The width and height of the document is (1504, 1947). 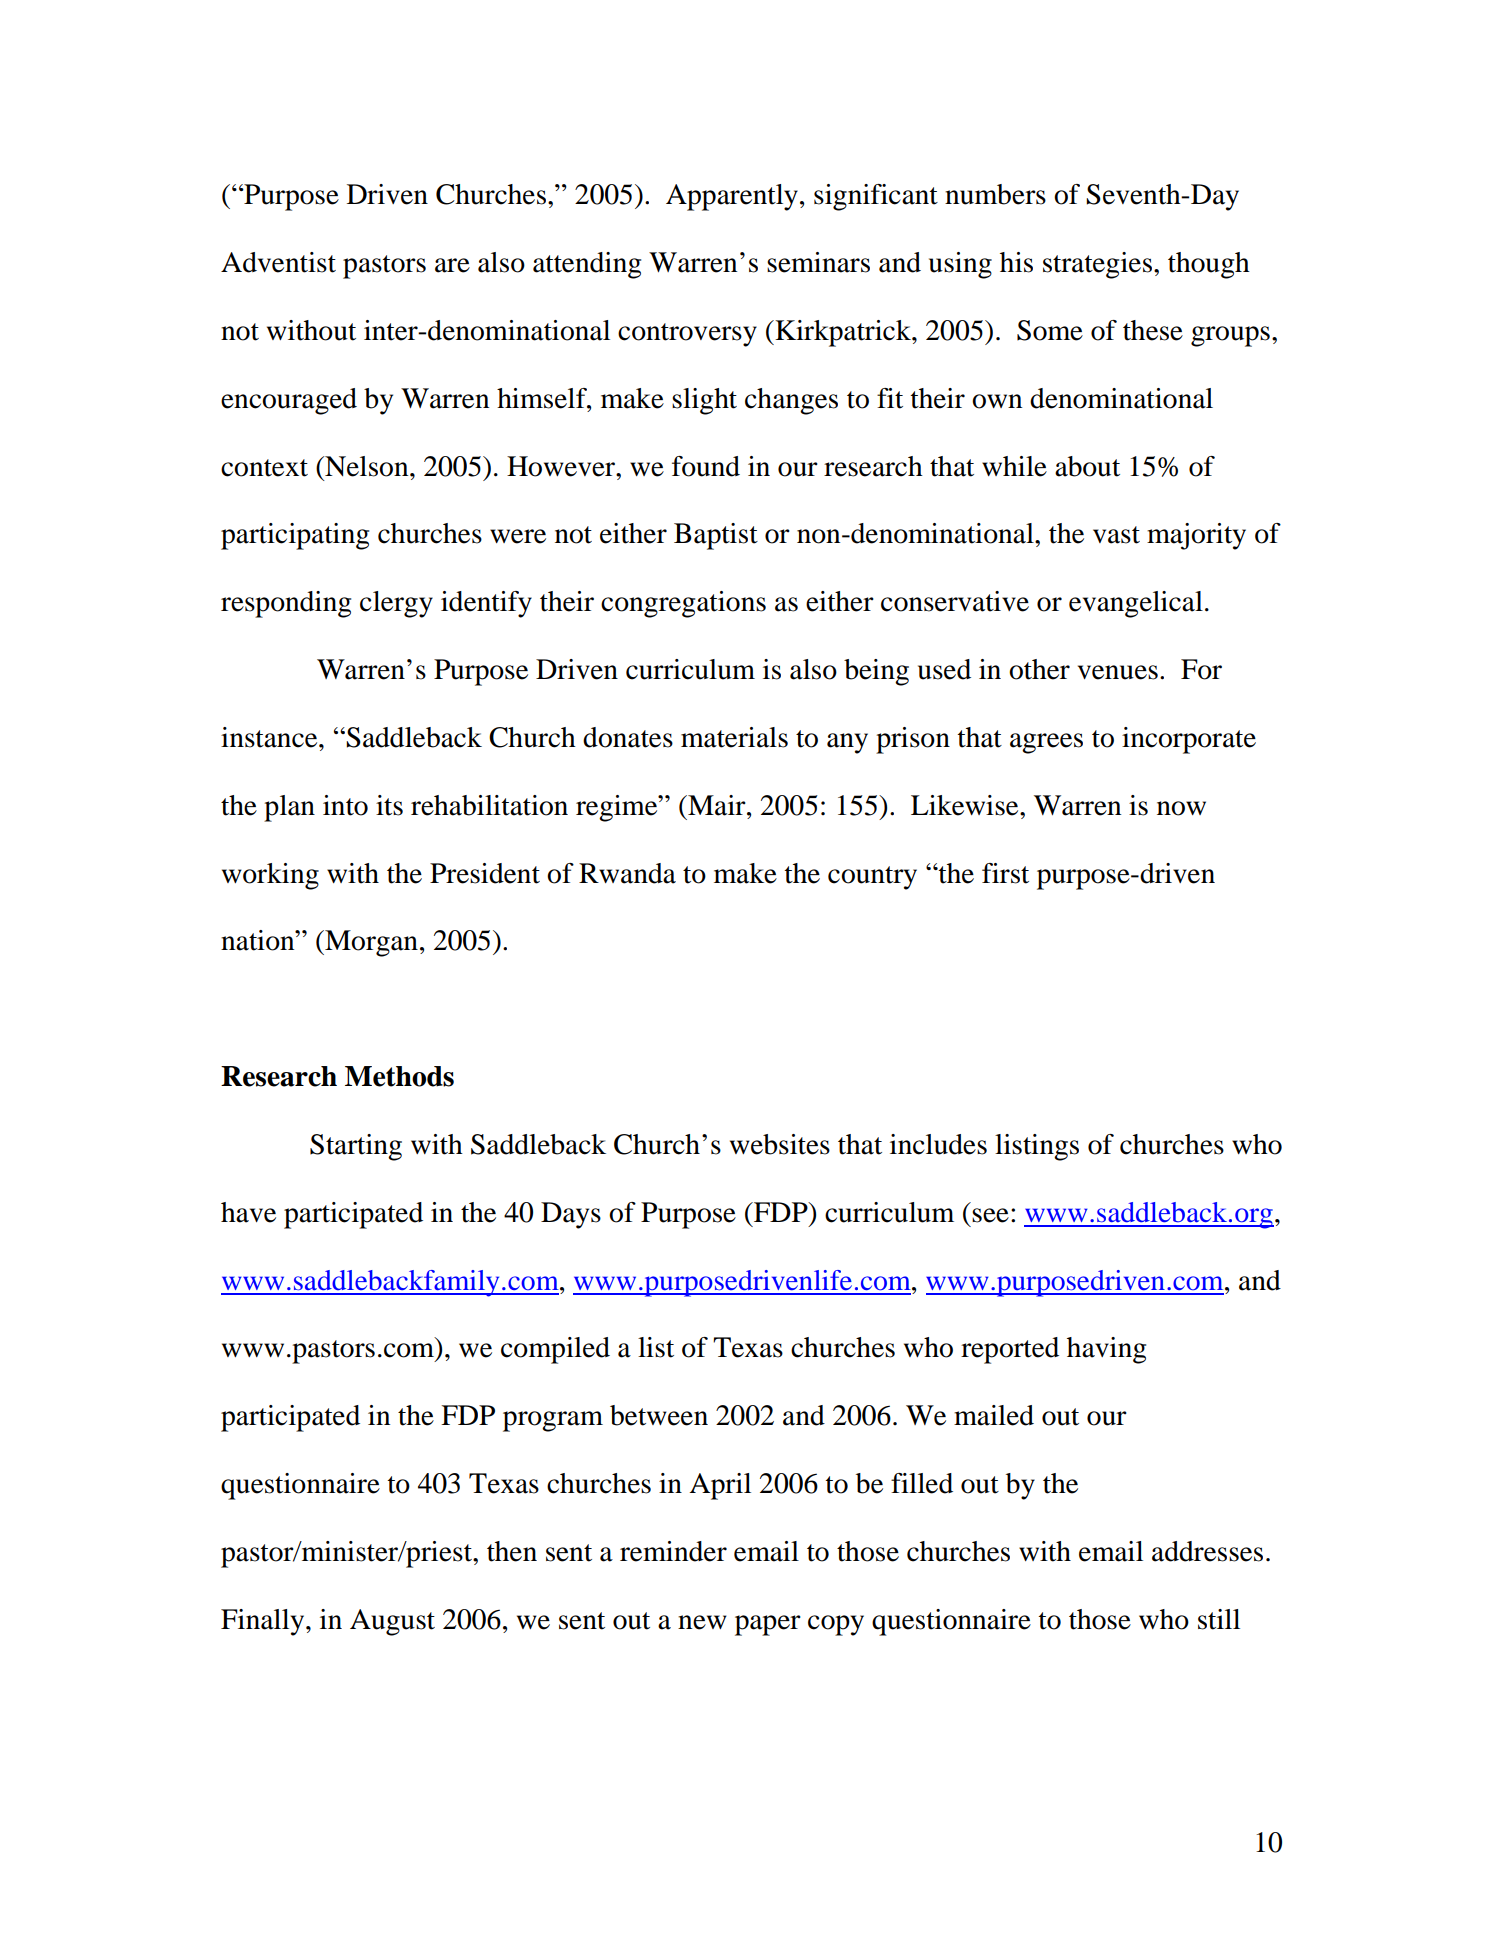 What do you see at coordinates (716, 536) in the document?
I see `Baptist` at bounding box center [716, 536].
